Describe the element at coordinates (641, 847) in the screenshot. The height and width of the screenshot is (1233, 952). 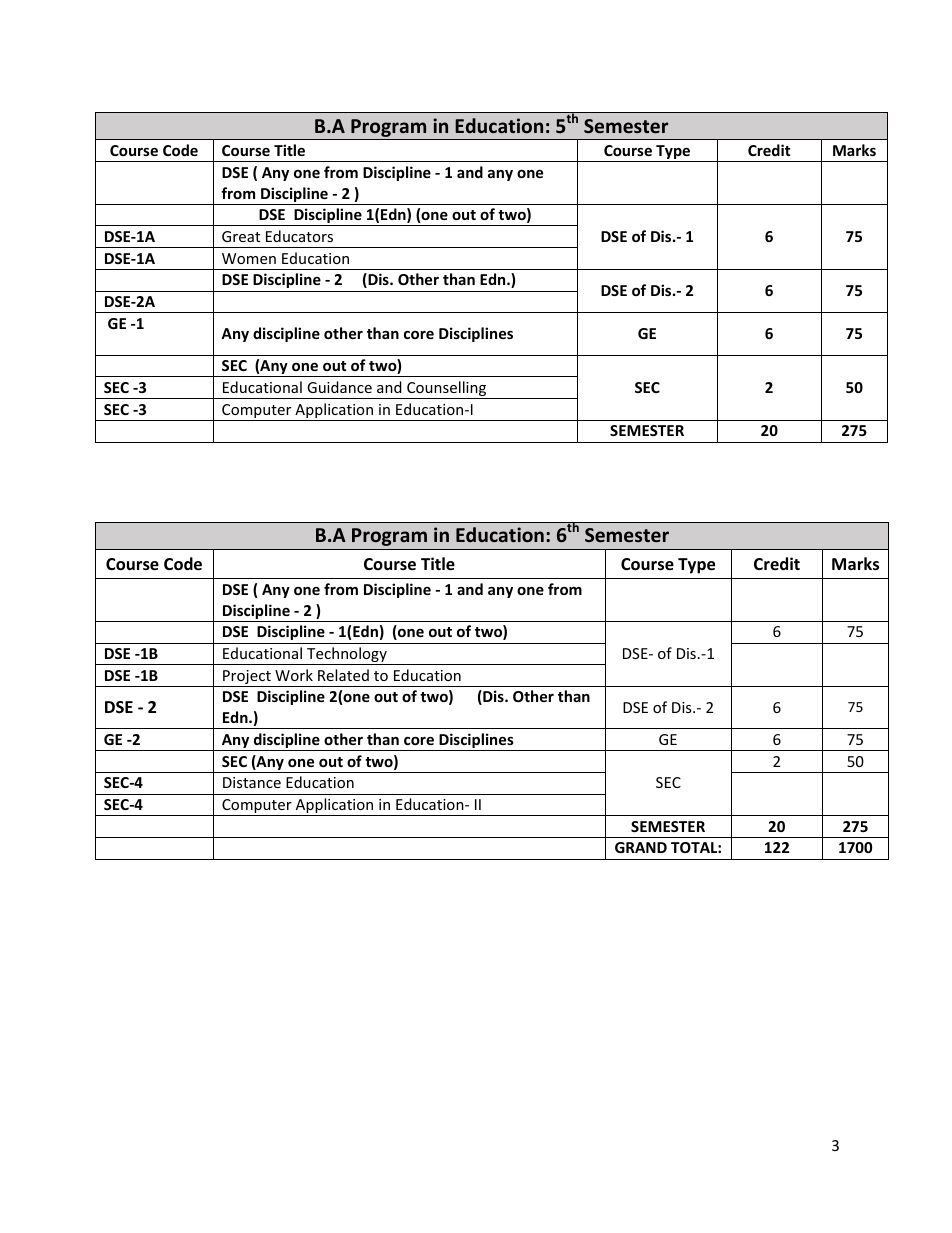
I see `GRAND` at that location.
